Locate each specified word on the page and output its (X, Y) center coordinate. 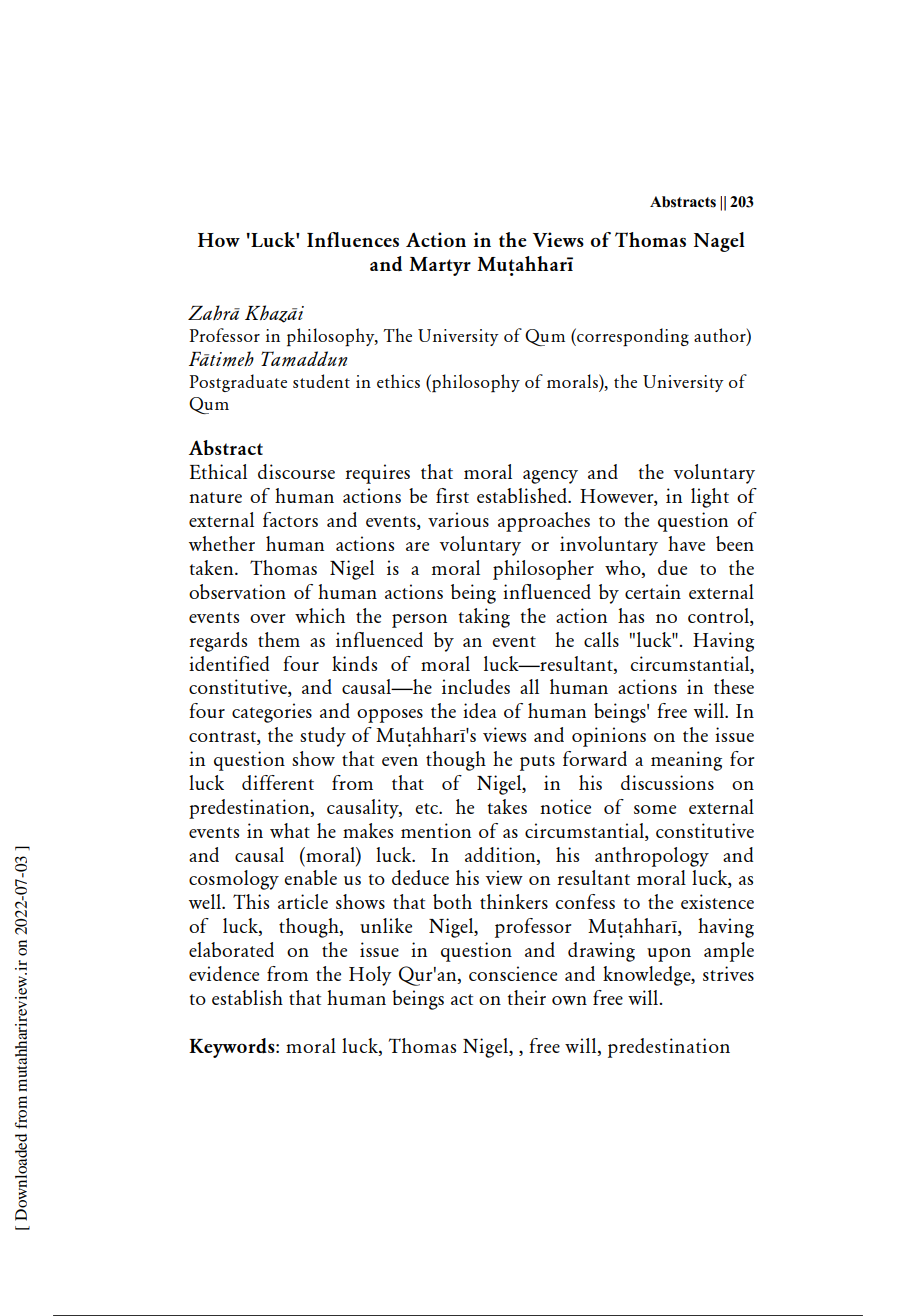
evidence (224, 973)
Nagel (719, 242)
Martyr (440, 266)
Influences (353, 239)
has (631, 615)
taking (484, 618)
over (268, 618)
